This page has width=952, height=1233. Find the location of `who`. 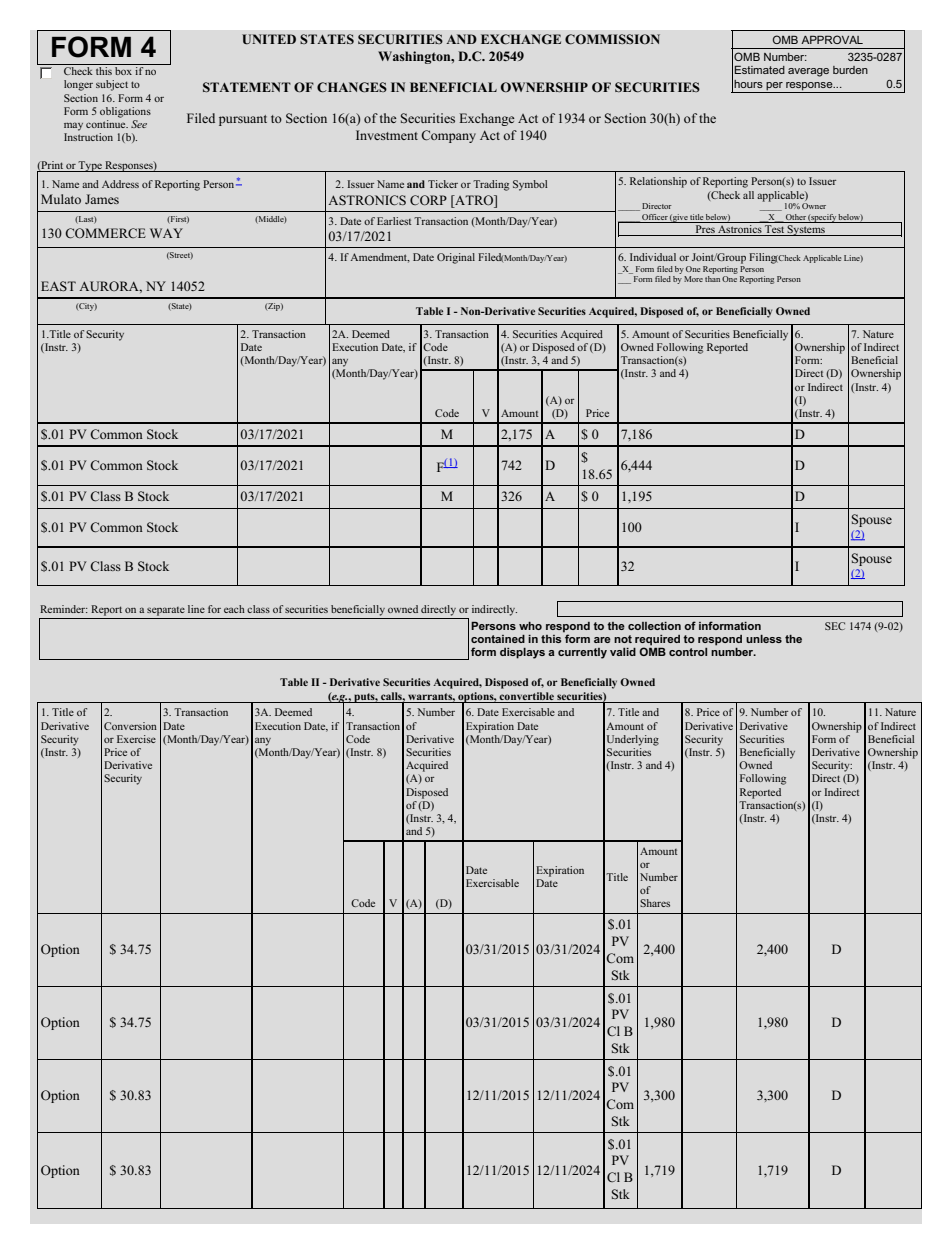

who is located at coordinates (530, 626).
